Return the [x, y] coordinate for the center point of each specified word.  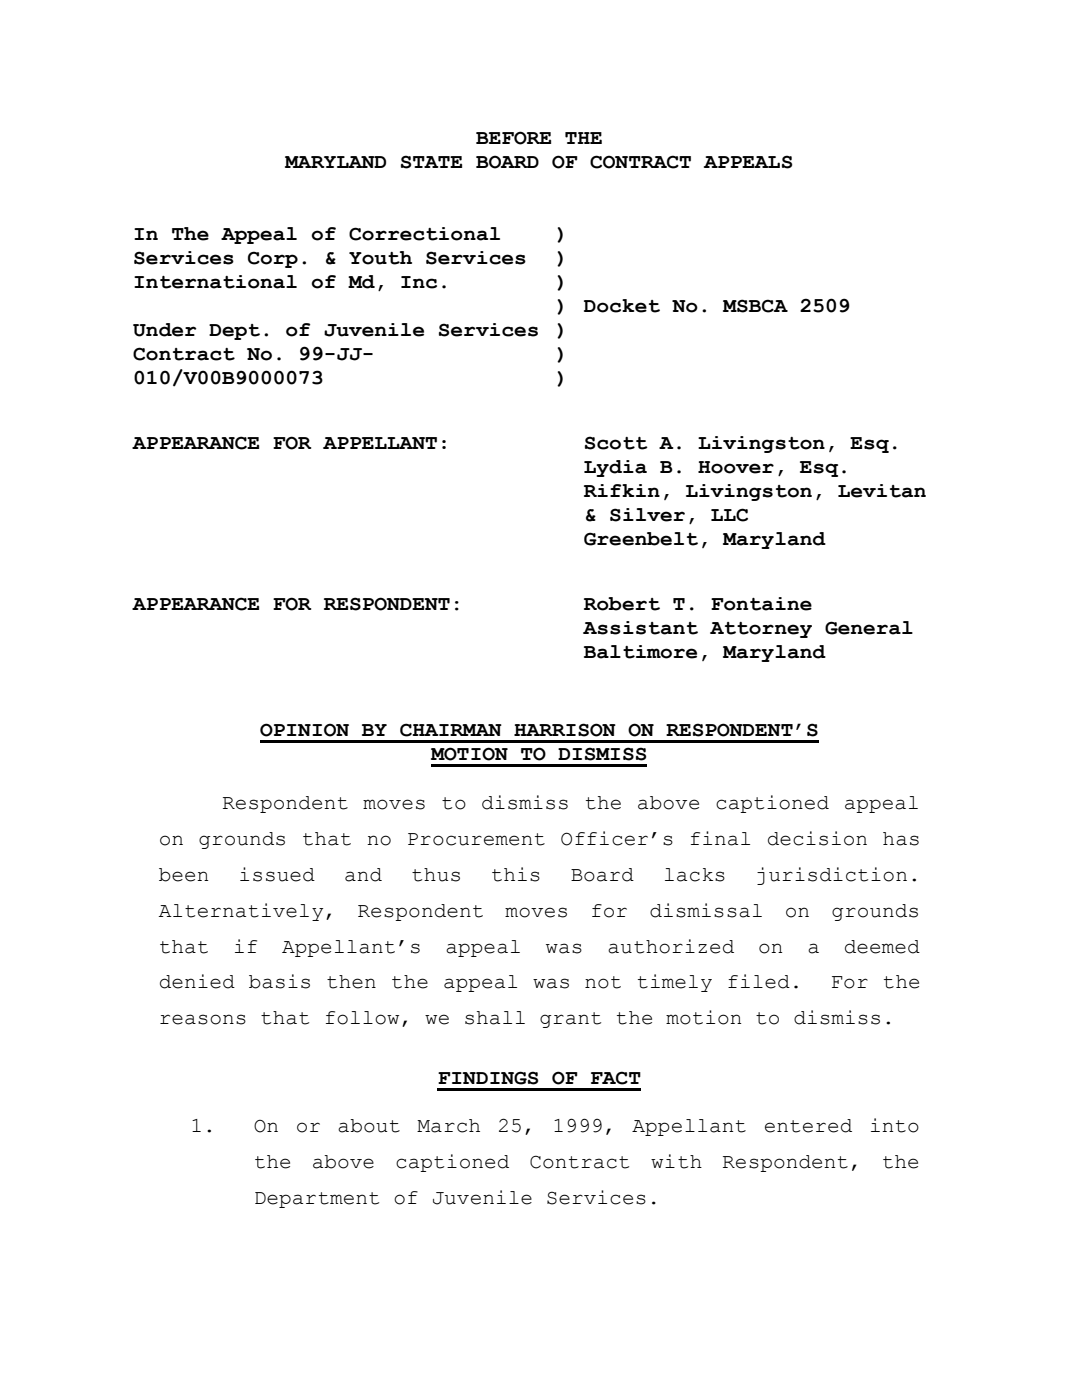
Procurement [476, 839]
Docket [622, 306]
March [448, 1126]
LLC [729, 515]
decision [817, 838]
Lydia [615, 468]
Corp [273, 259]
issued [277, 874]
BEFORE [513, 138]
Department [317, 1200]
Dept [234, 332]
